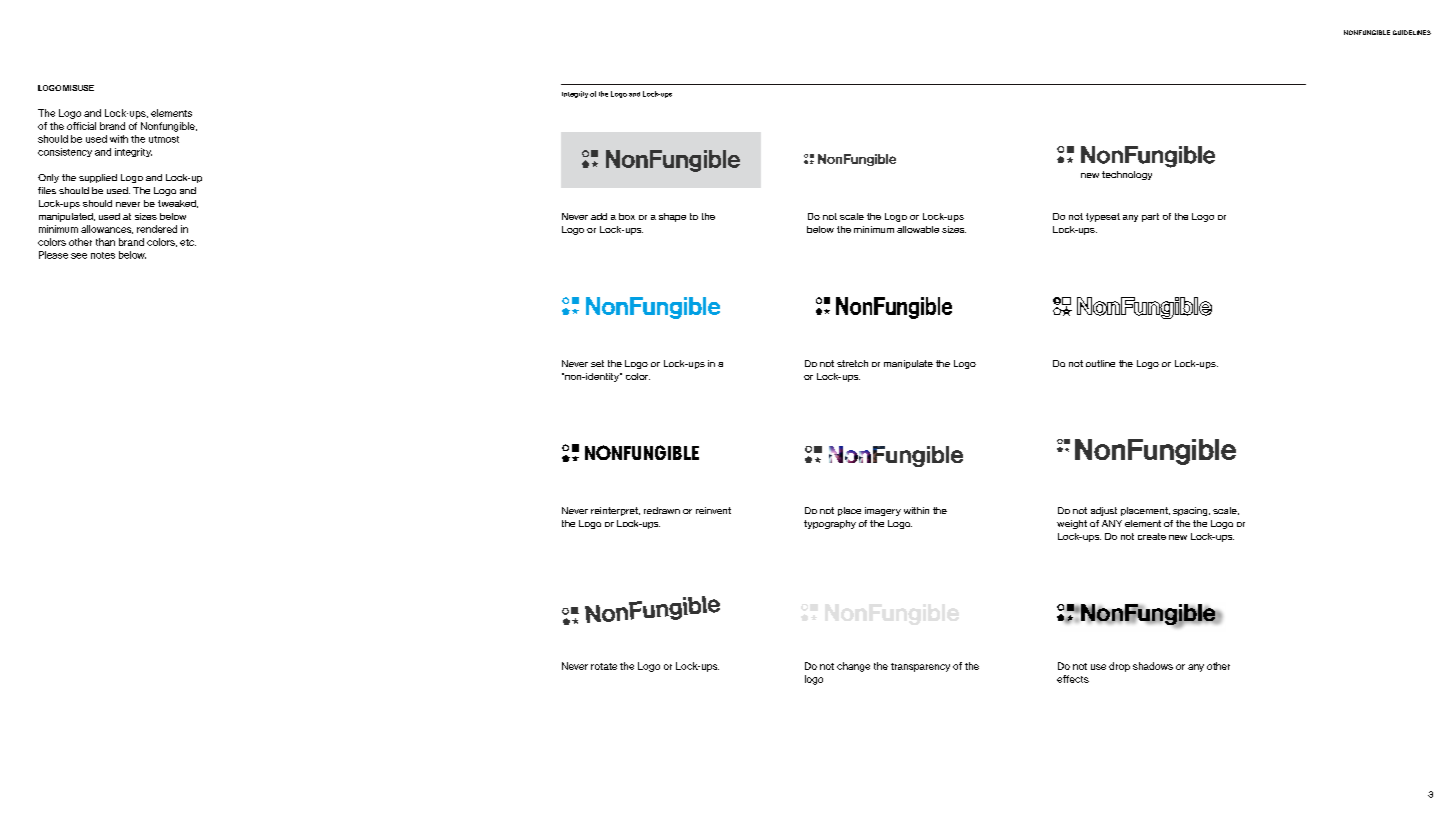 This page has width=1456, height=819. Describe the element at coordinates (604, 666) in the page. I see `rotate` at that location.
